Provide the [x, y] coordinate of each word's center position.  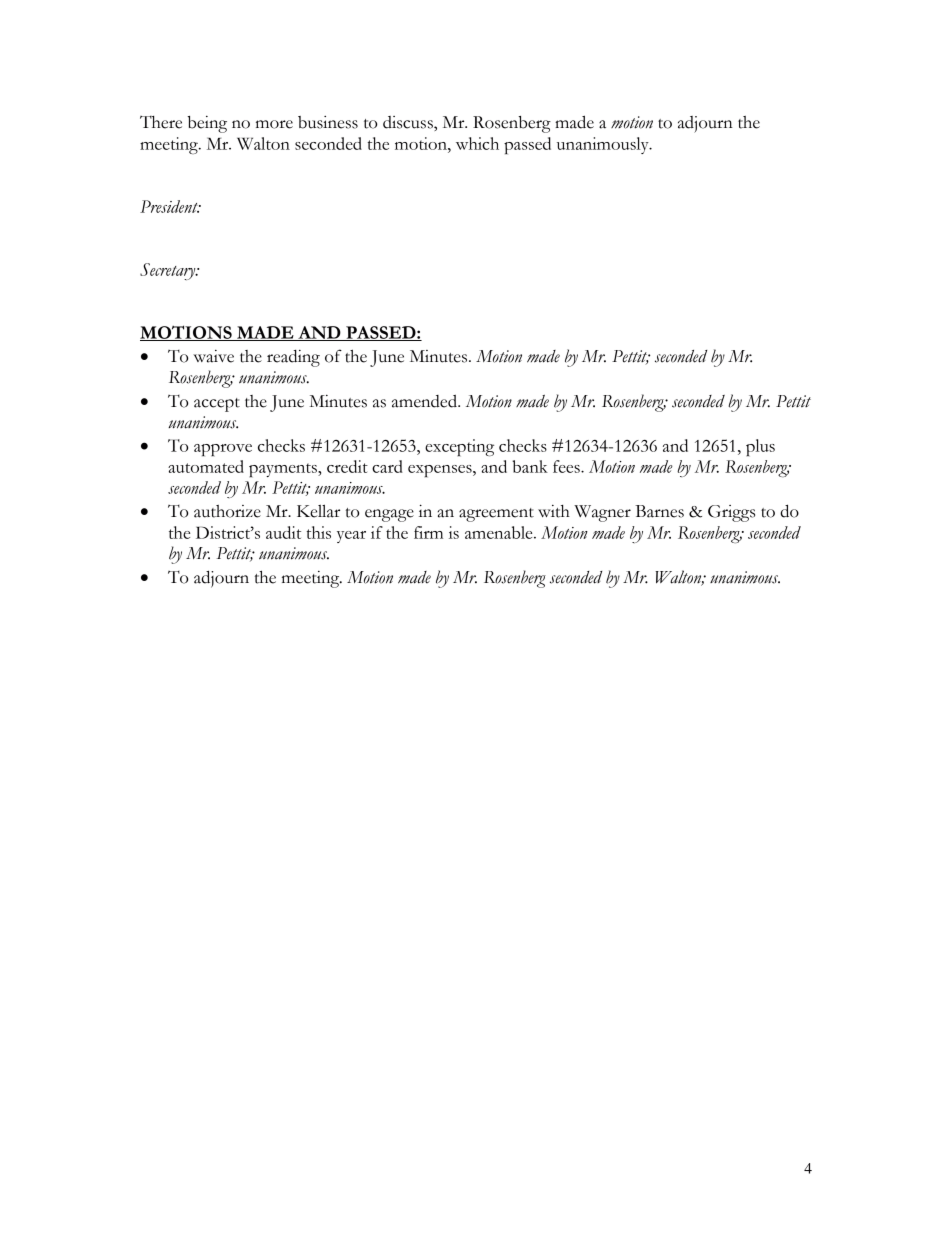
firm [428, 532]
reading [293, 358]
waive [213, 356]
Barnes [659, 511]
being [207, 124]
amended [425, 401]
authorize [227, 511]
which [477, 143]
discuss [409, 123]
